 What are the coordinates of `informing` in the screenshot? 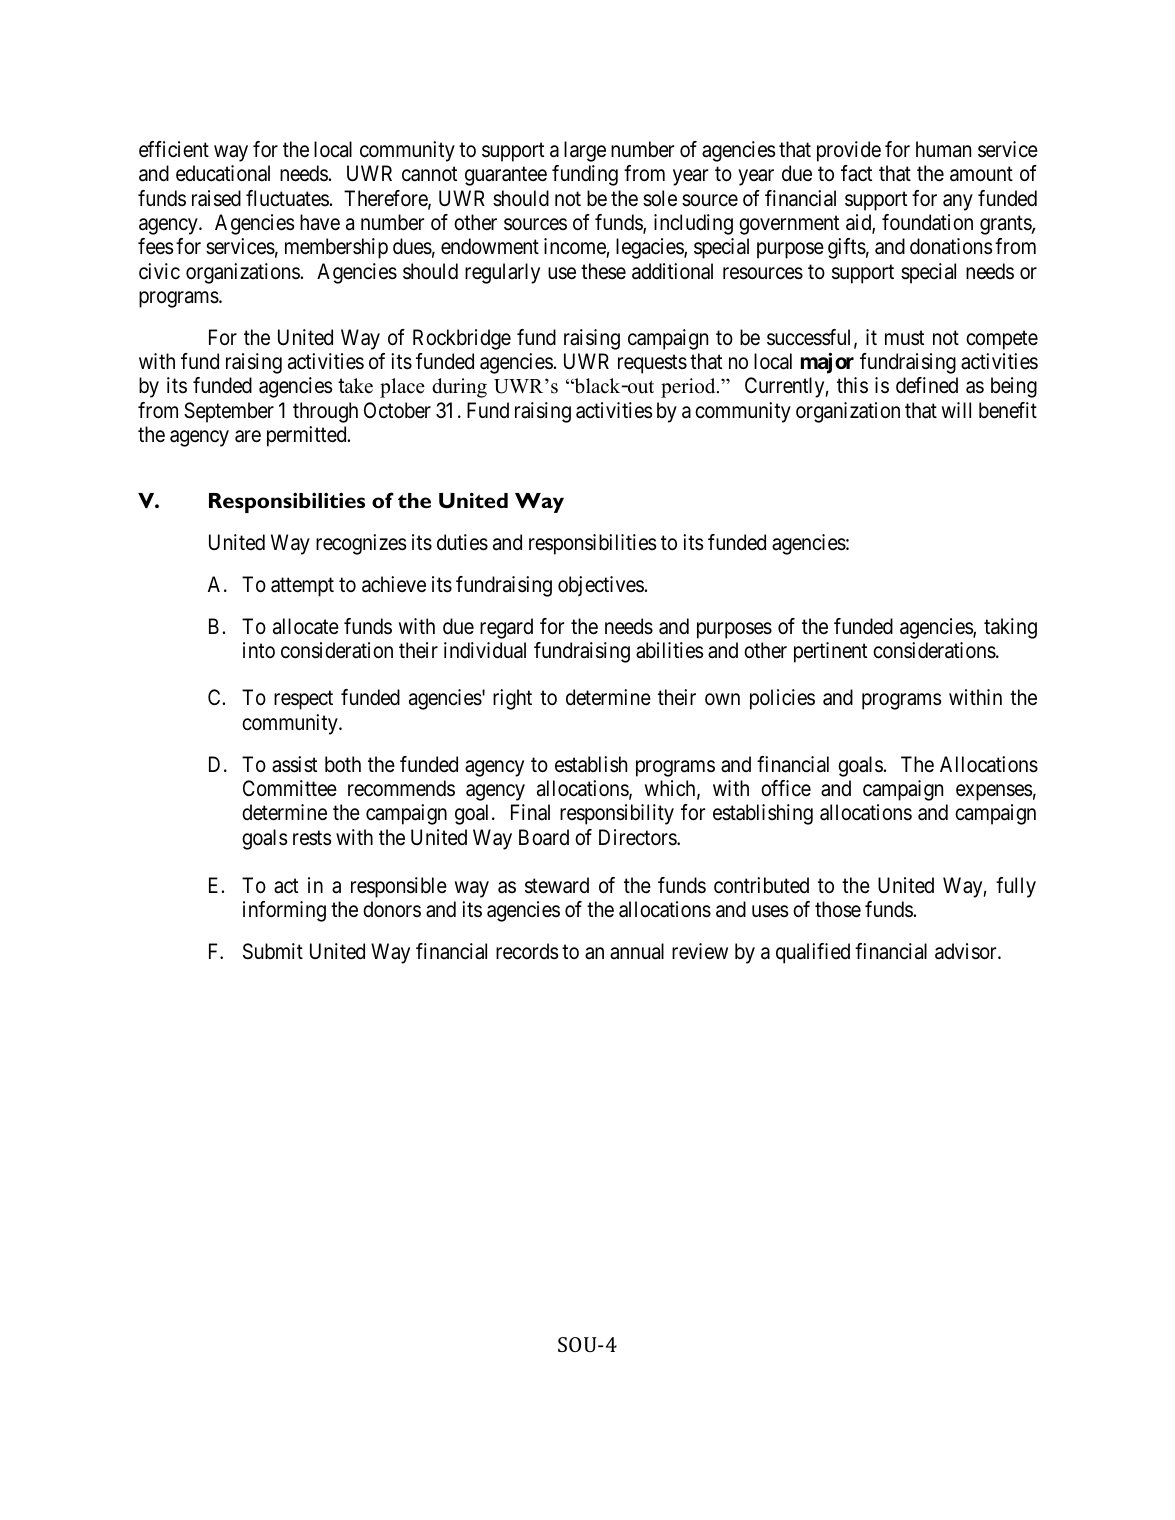 It's located at (284, 911).
